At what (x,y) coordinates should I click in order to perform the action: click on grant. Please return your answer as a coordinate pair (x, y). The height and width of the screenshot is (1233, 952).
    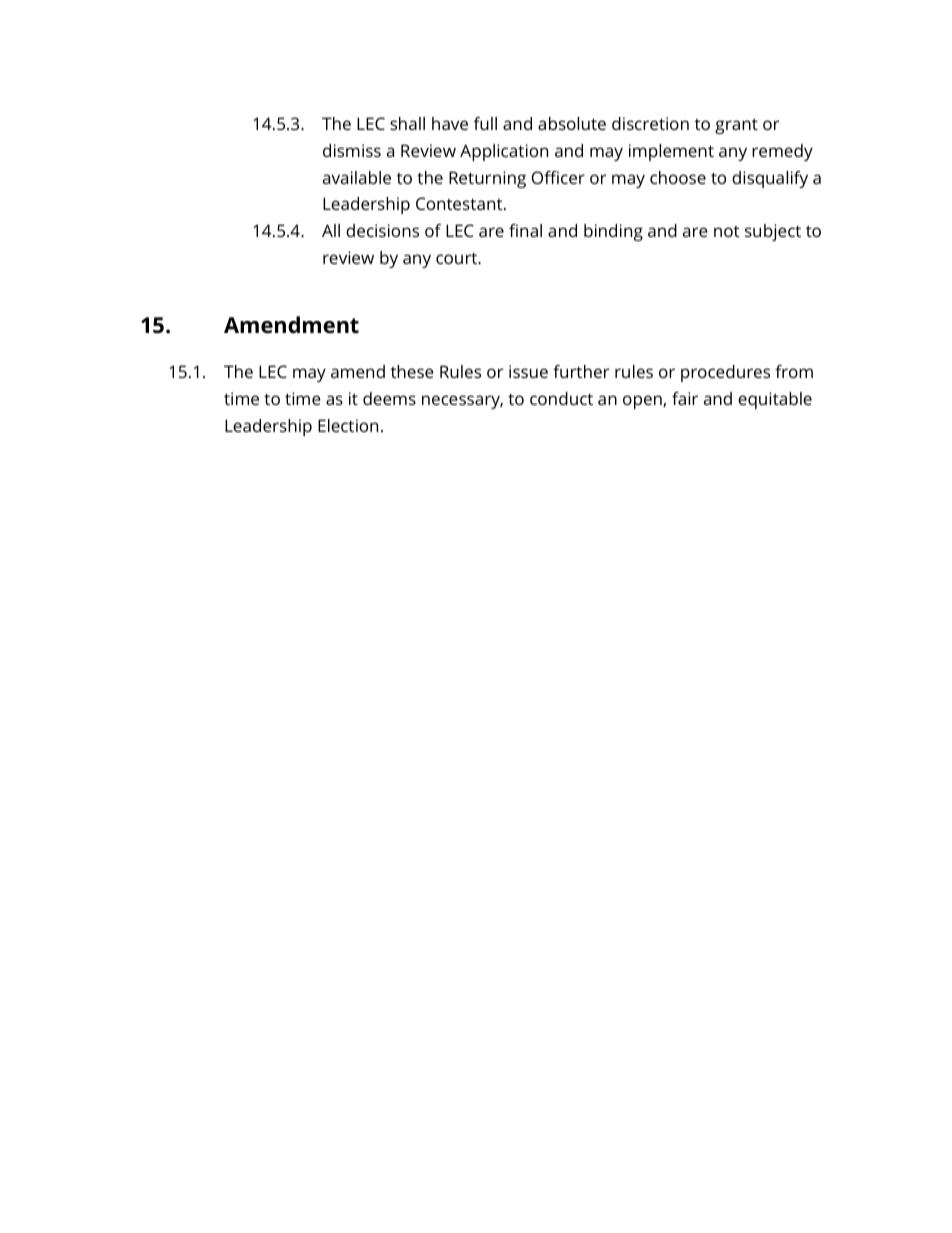
    Looking at the image, I should click on (736, 126).
